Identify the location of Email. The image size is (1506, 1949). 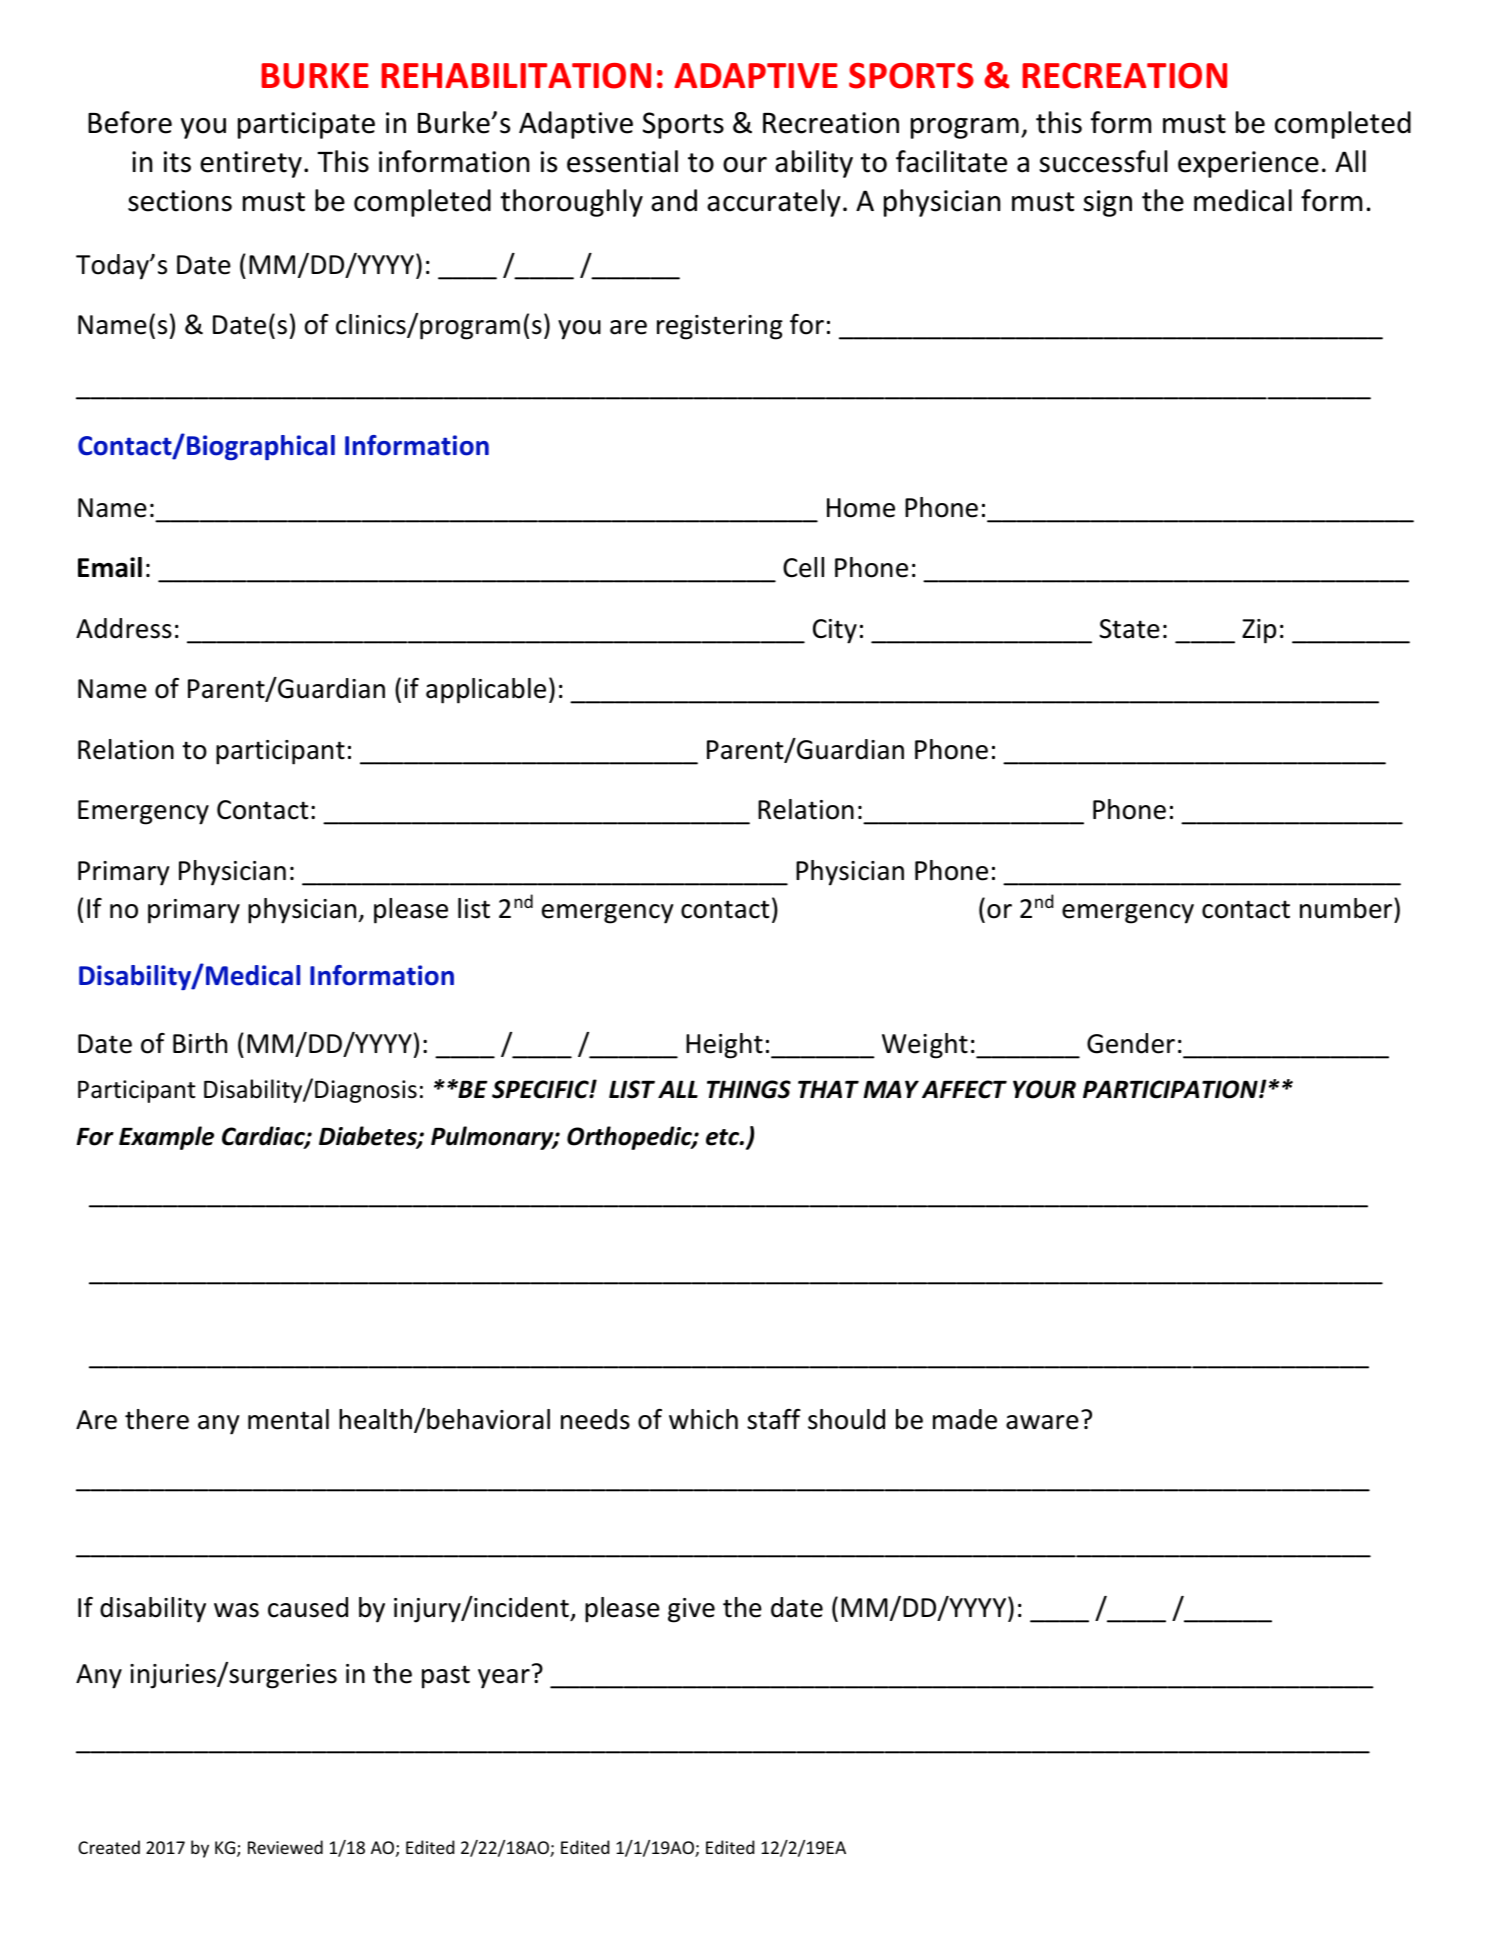
(110, 567).
